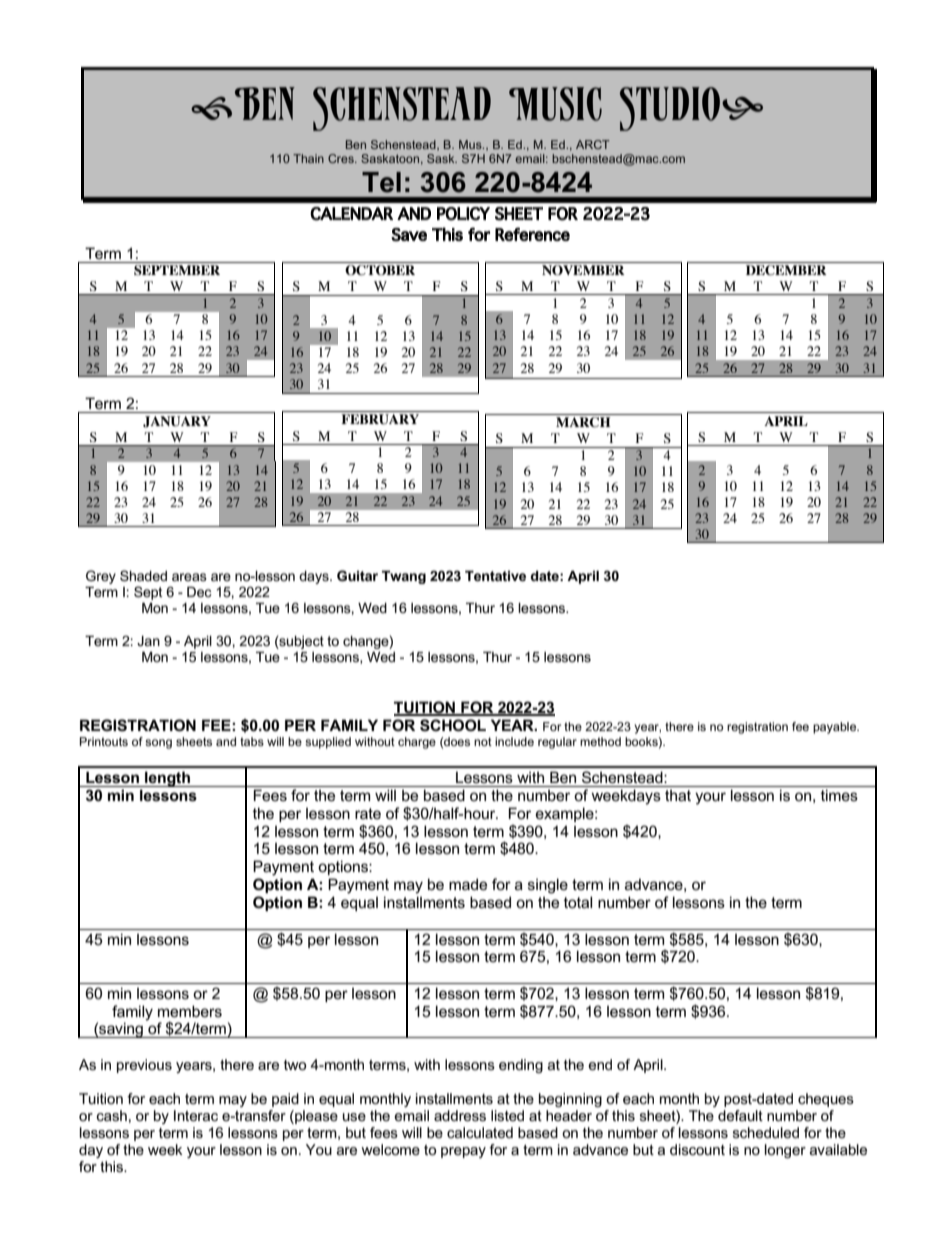 The height and width of the page is (1233, 952). What do you see at coordinates (190, 1011) in the page?
I see `members` at bounding box center [190, 1011].
